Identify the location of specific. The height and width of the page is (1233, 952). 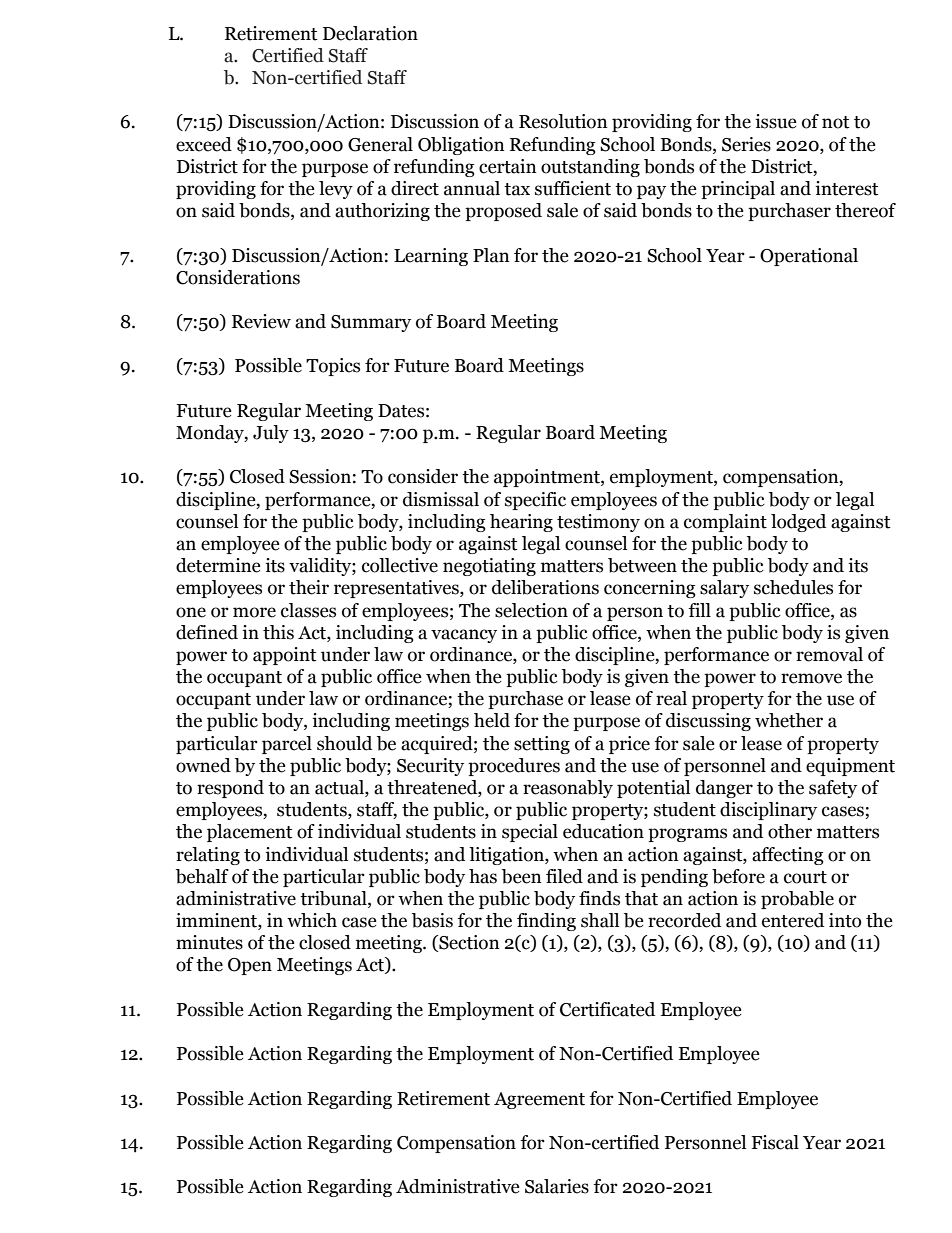
(535, 501).
